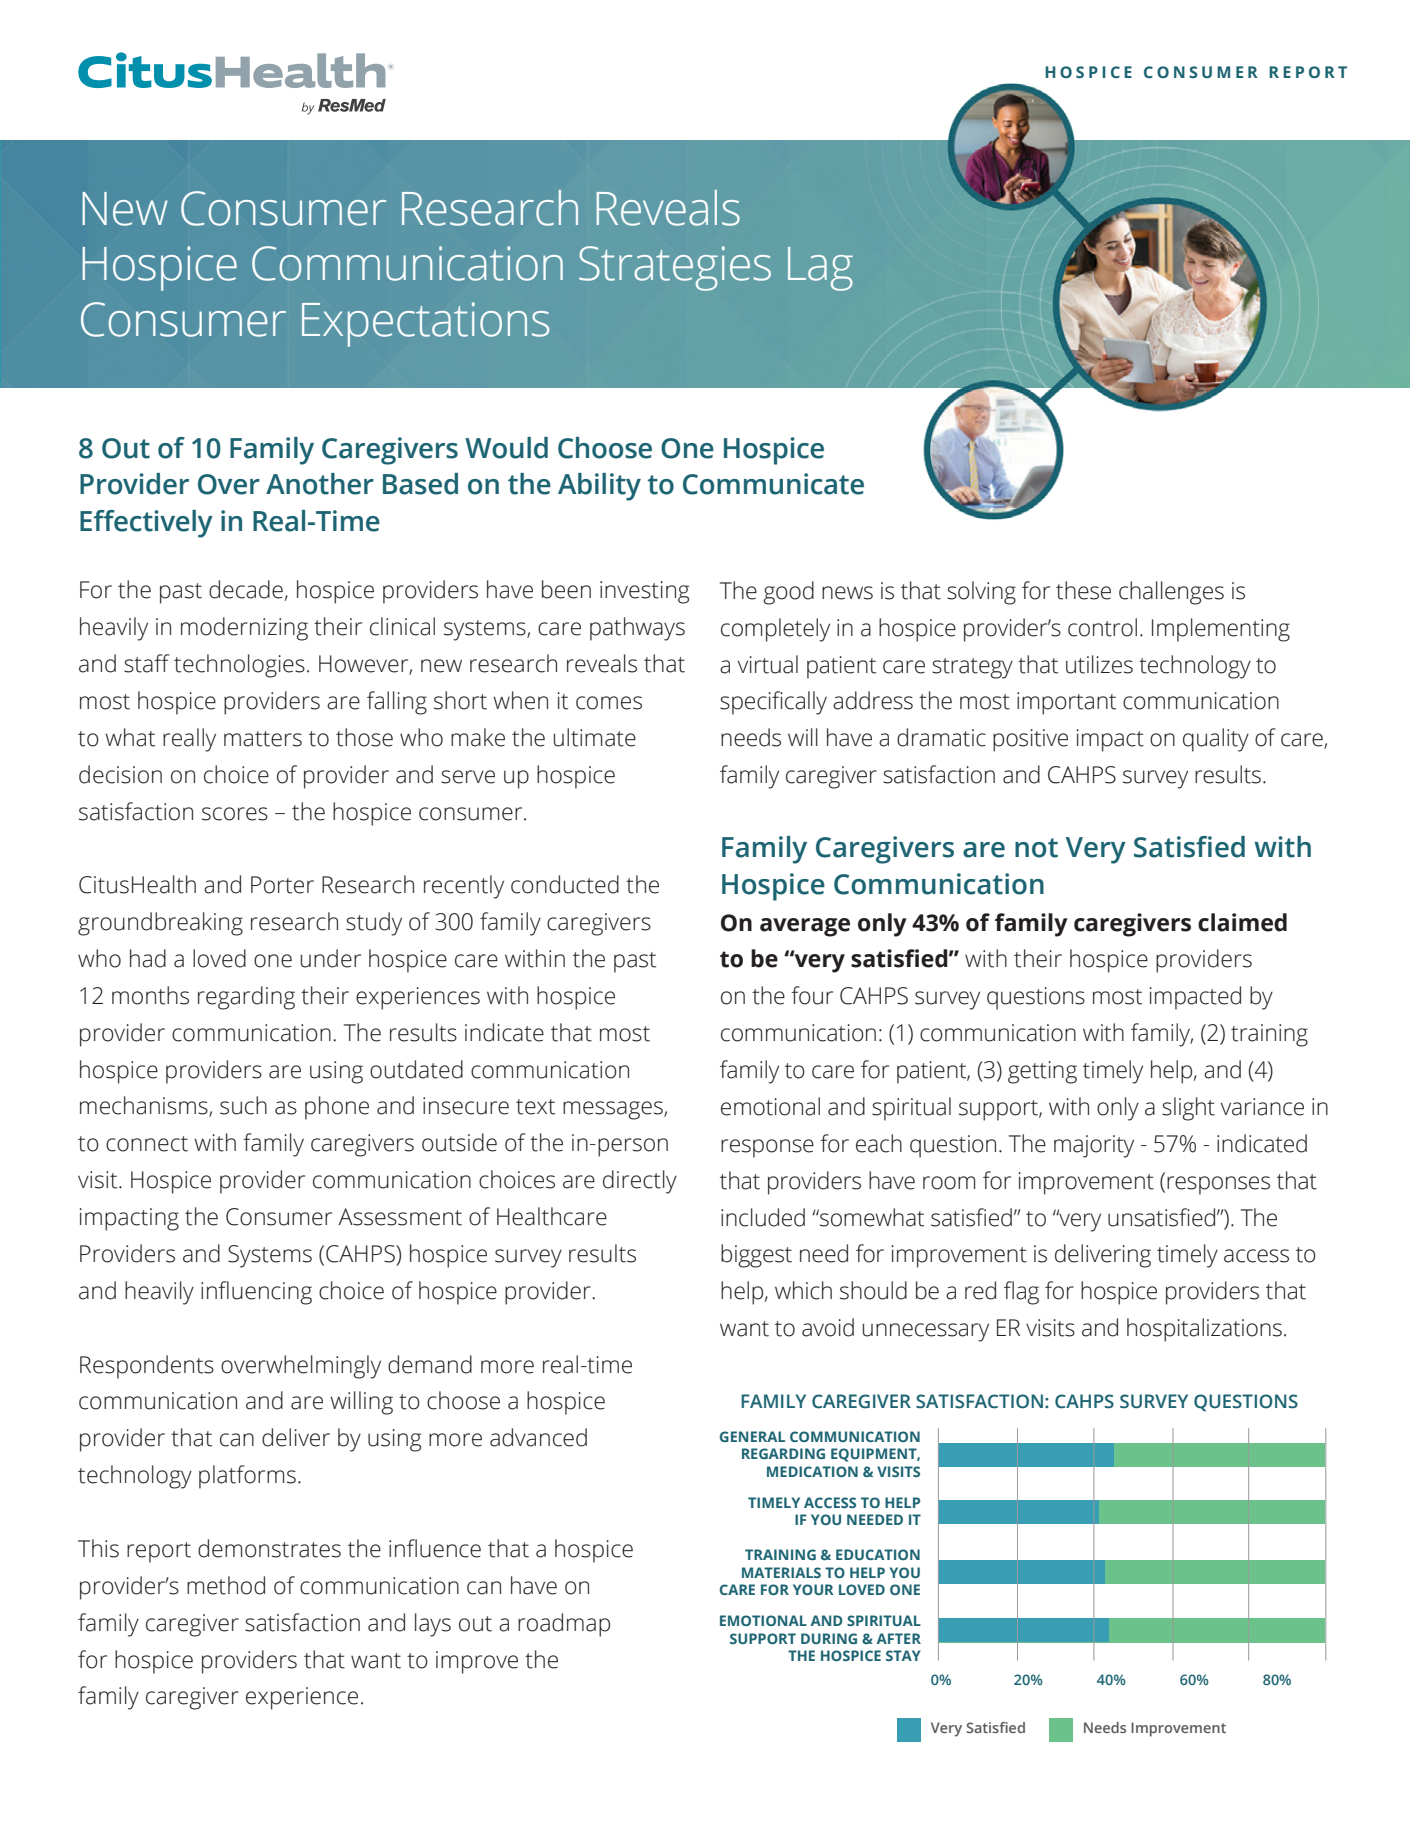 The height and width of the screenshot is (1825, 1410). What do you see at coordinates (425, 324) in the screenshot?
I see `Expectations` at bounding box center [425, 324].
